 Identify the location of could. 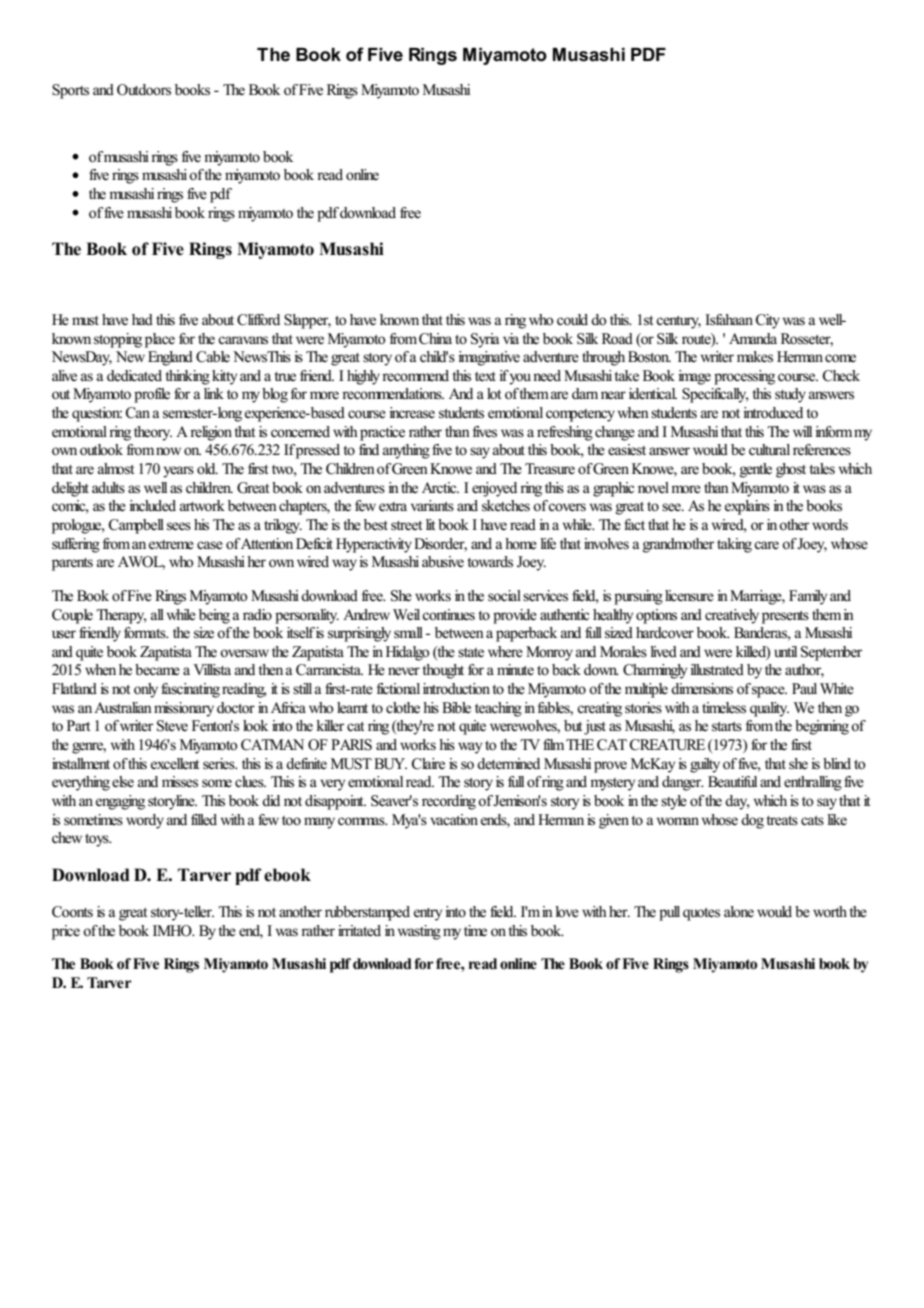
(572, 319).
